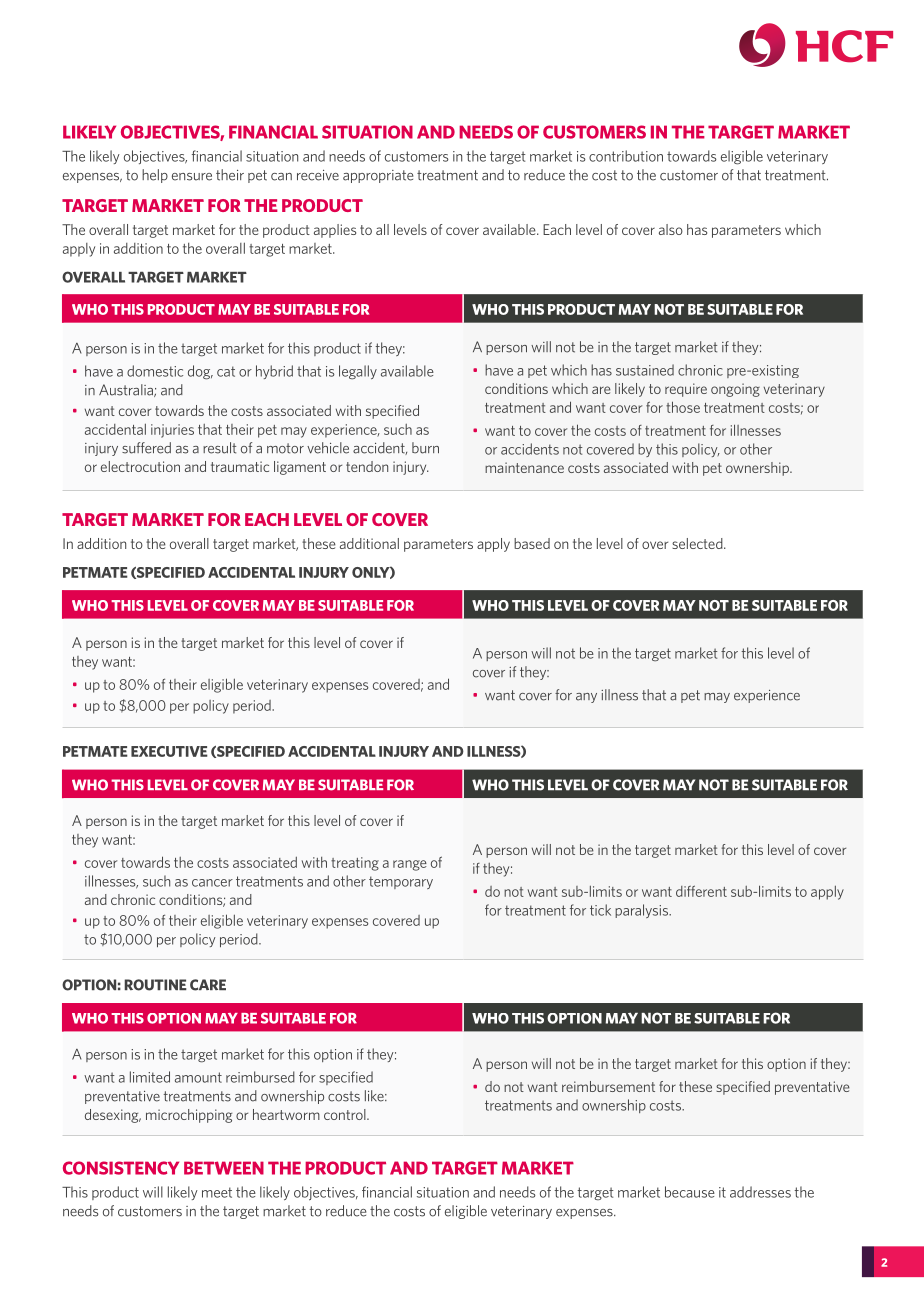 The height and width of the screenshot is (1308, 924). What do you see at coordinates (192, 177) in the screenshot?
I see `ensure` at bounding box center [192, 177].
